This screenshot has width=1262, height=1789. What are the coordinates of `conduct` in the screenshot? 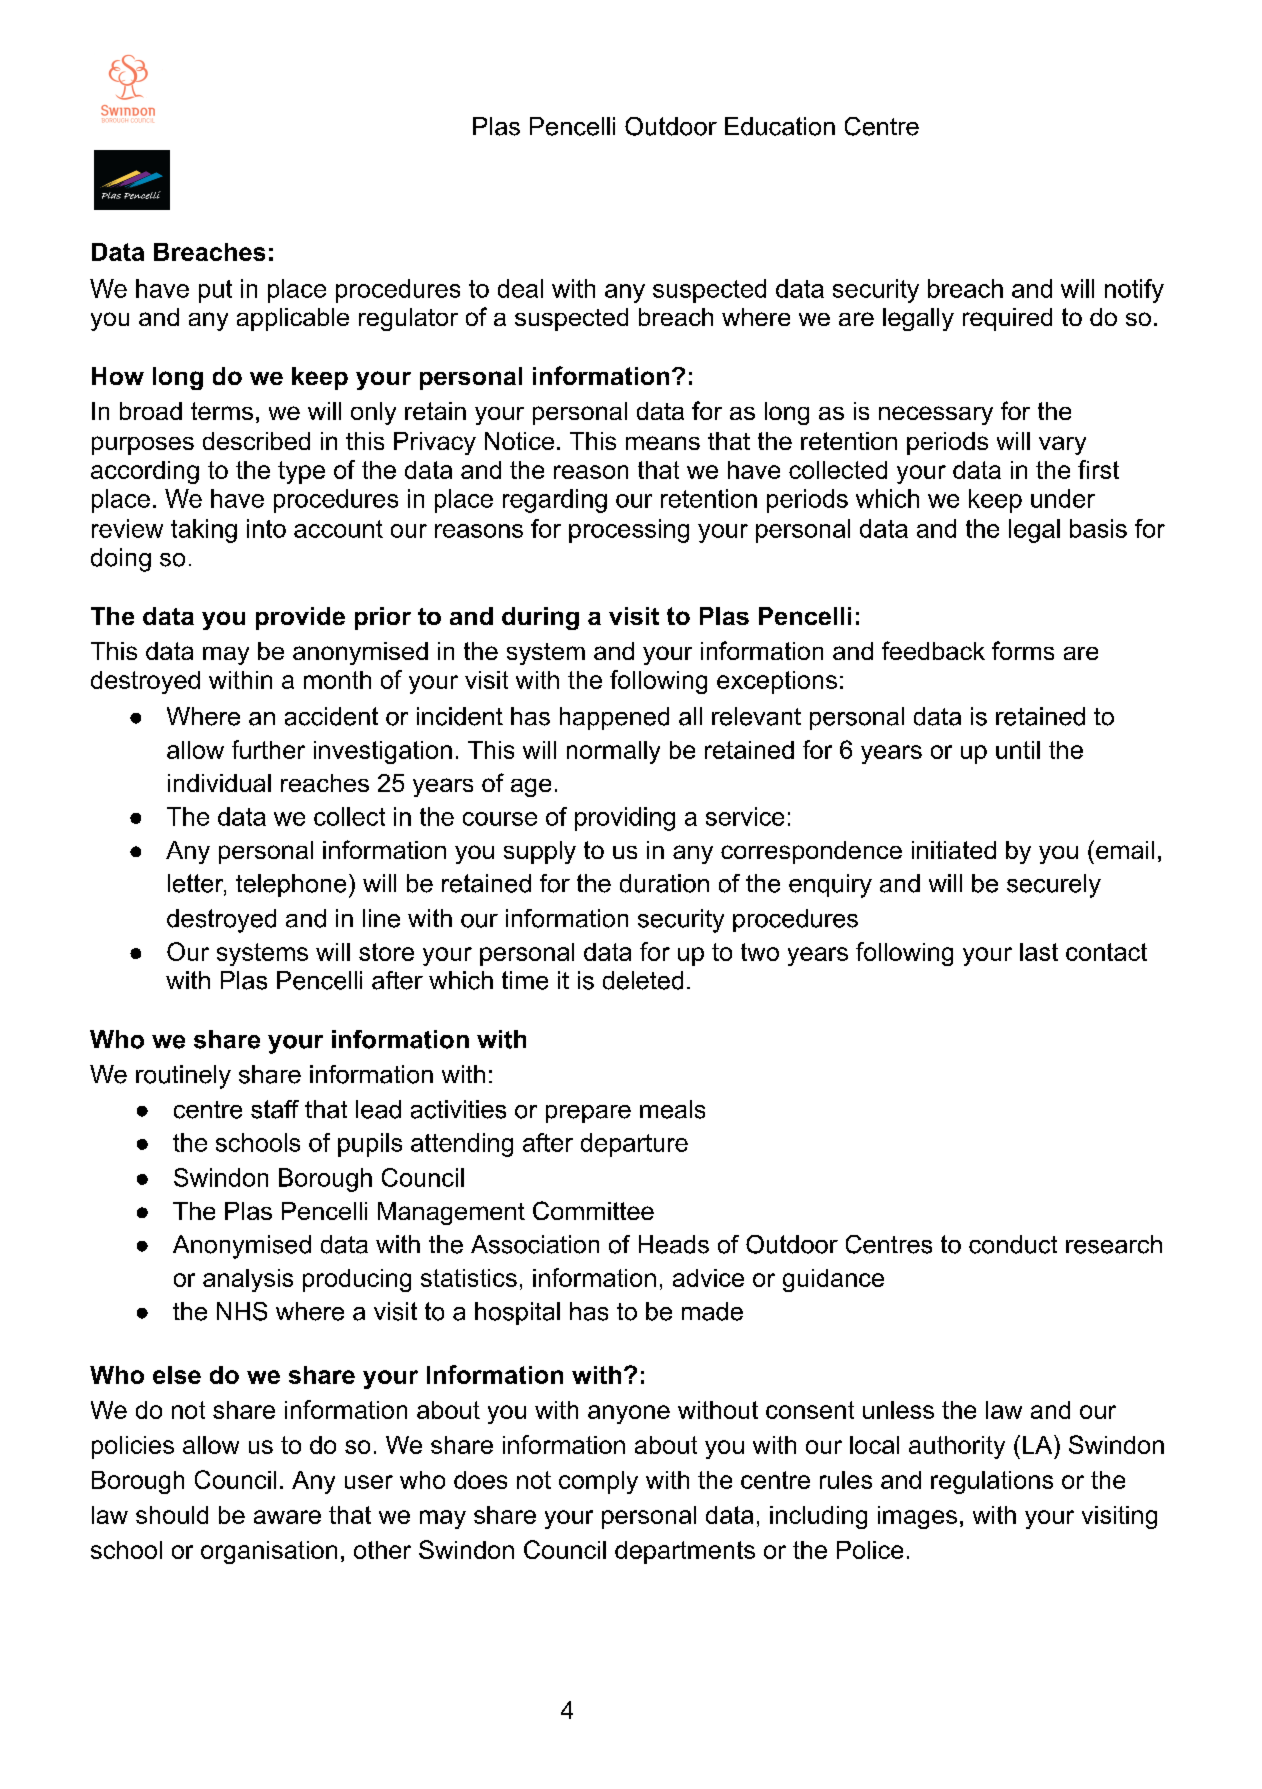 It's located at (1013, 1244).
